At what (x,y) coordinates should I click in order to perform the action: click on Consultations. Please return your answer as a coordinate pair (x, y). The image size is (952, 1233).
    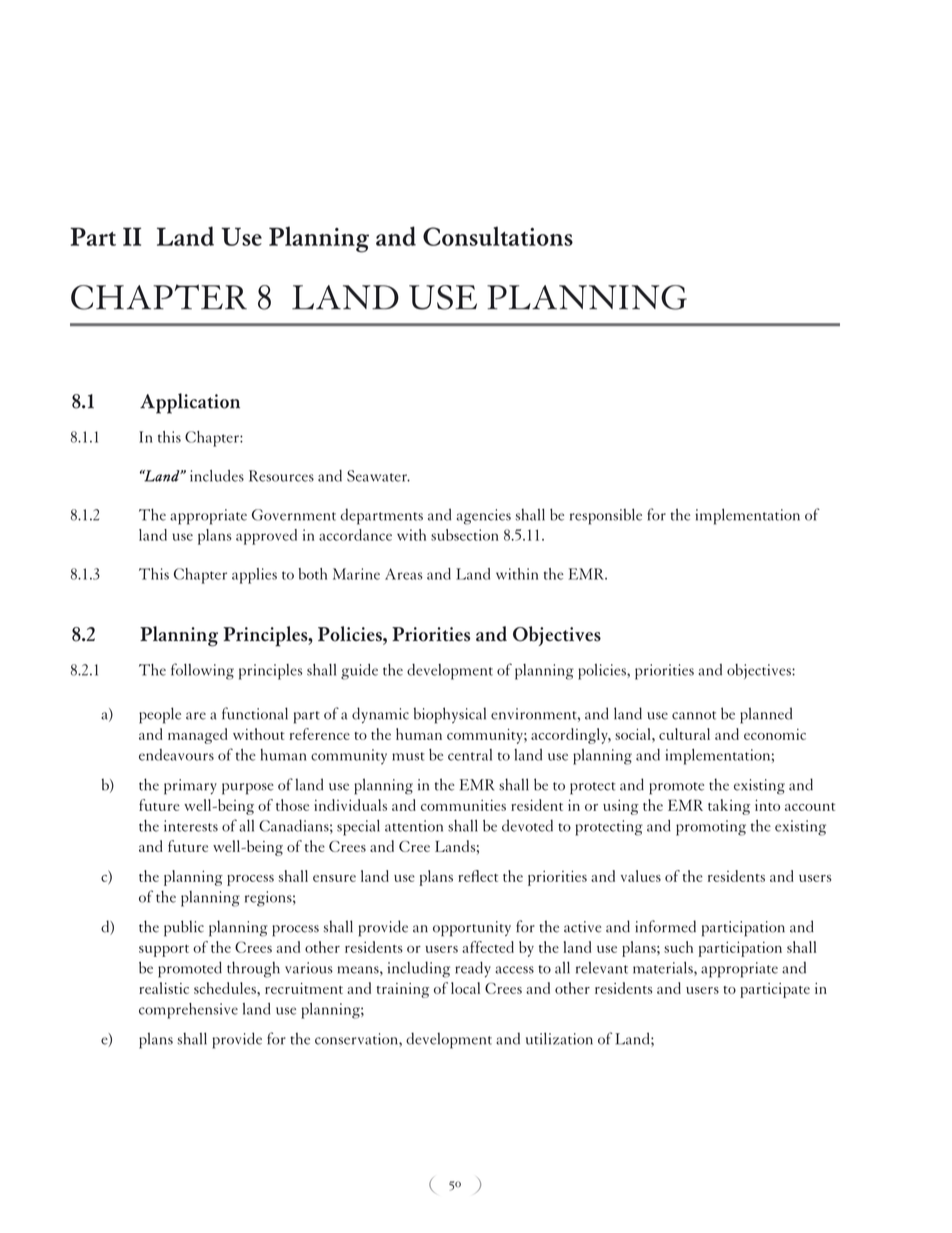
    Looking at the image, I should click on (498, 236).
